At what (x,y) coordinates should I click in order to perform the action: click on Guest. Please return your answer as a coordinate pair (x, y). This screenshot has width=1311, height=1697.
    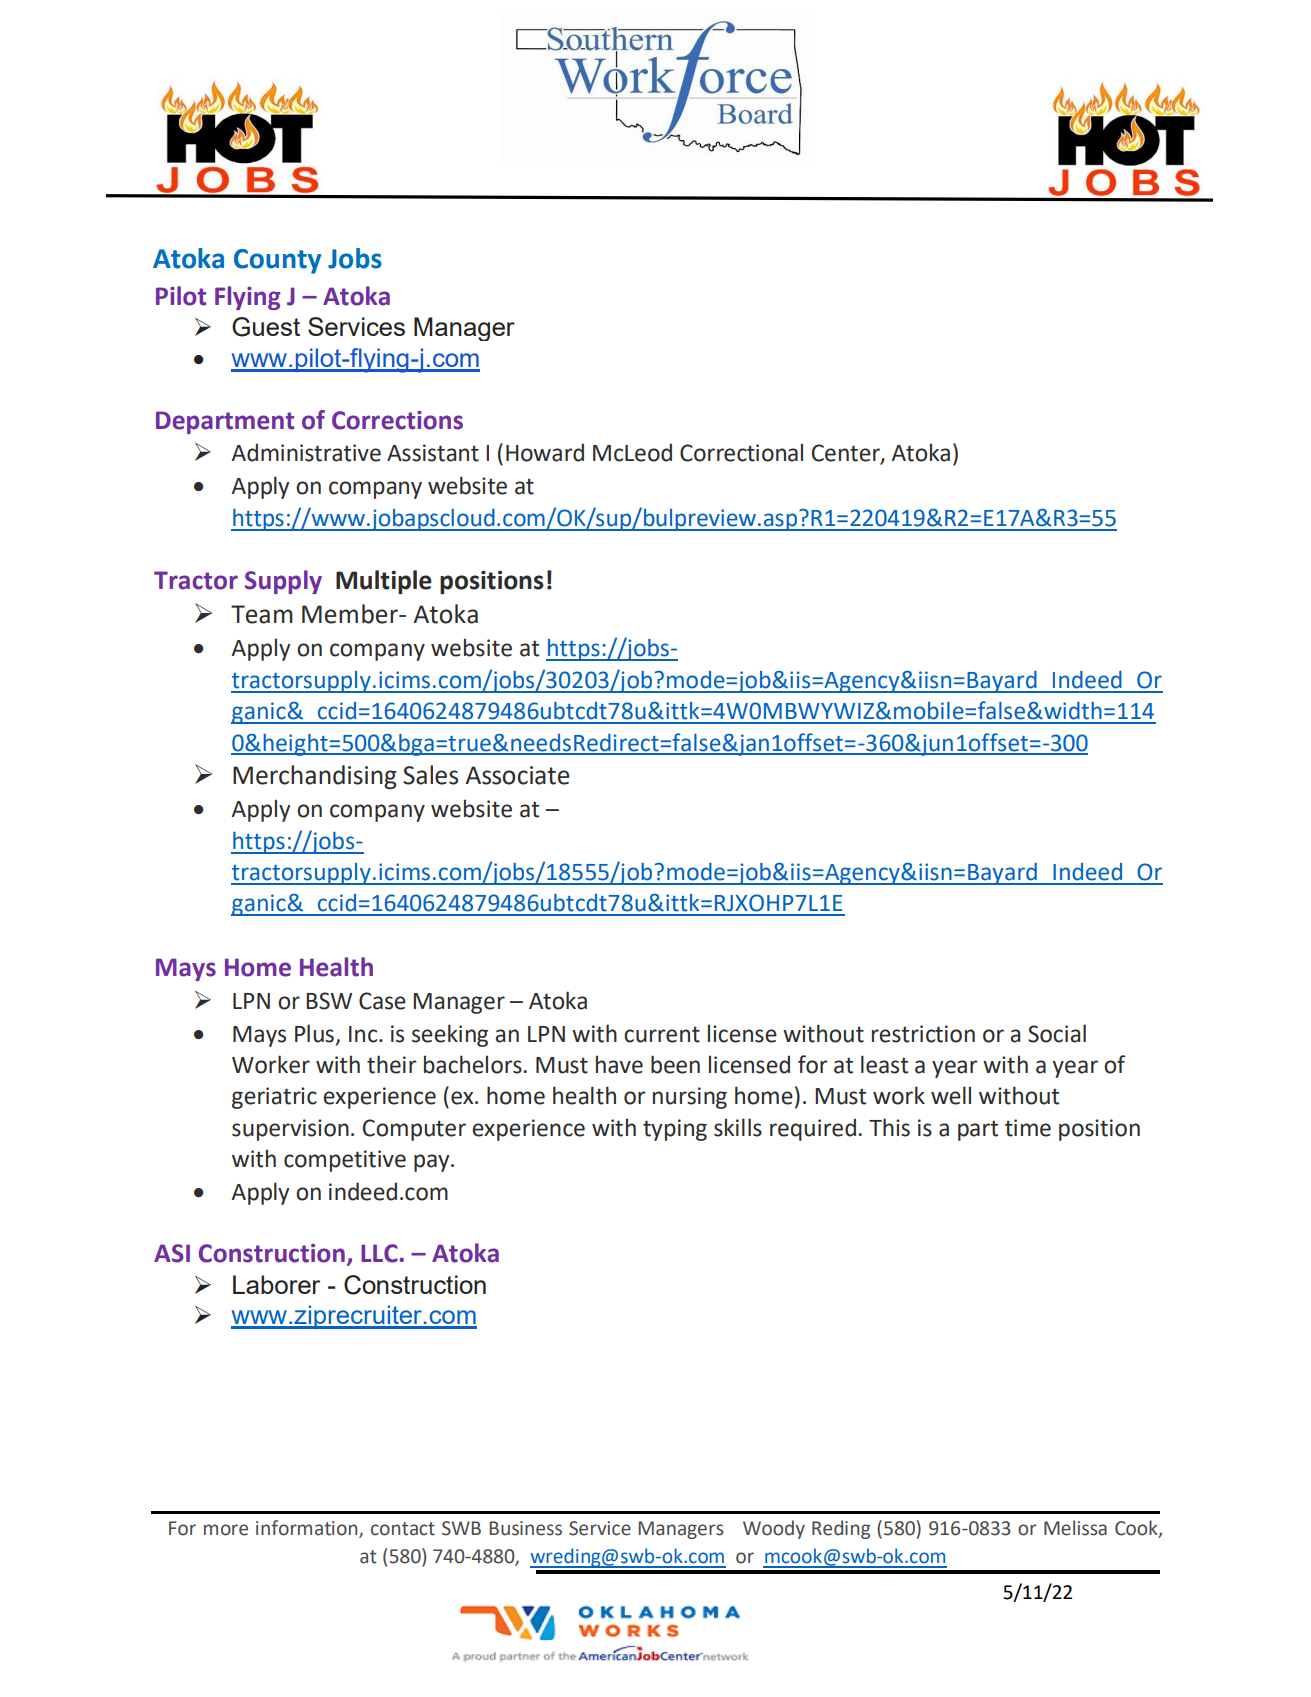
    Looking at the image, I should click on (266, 327).
